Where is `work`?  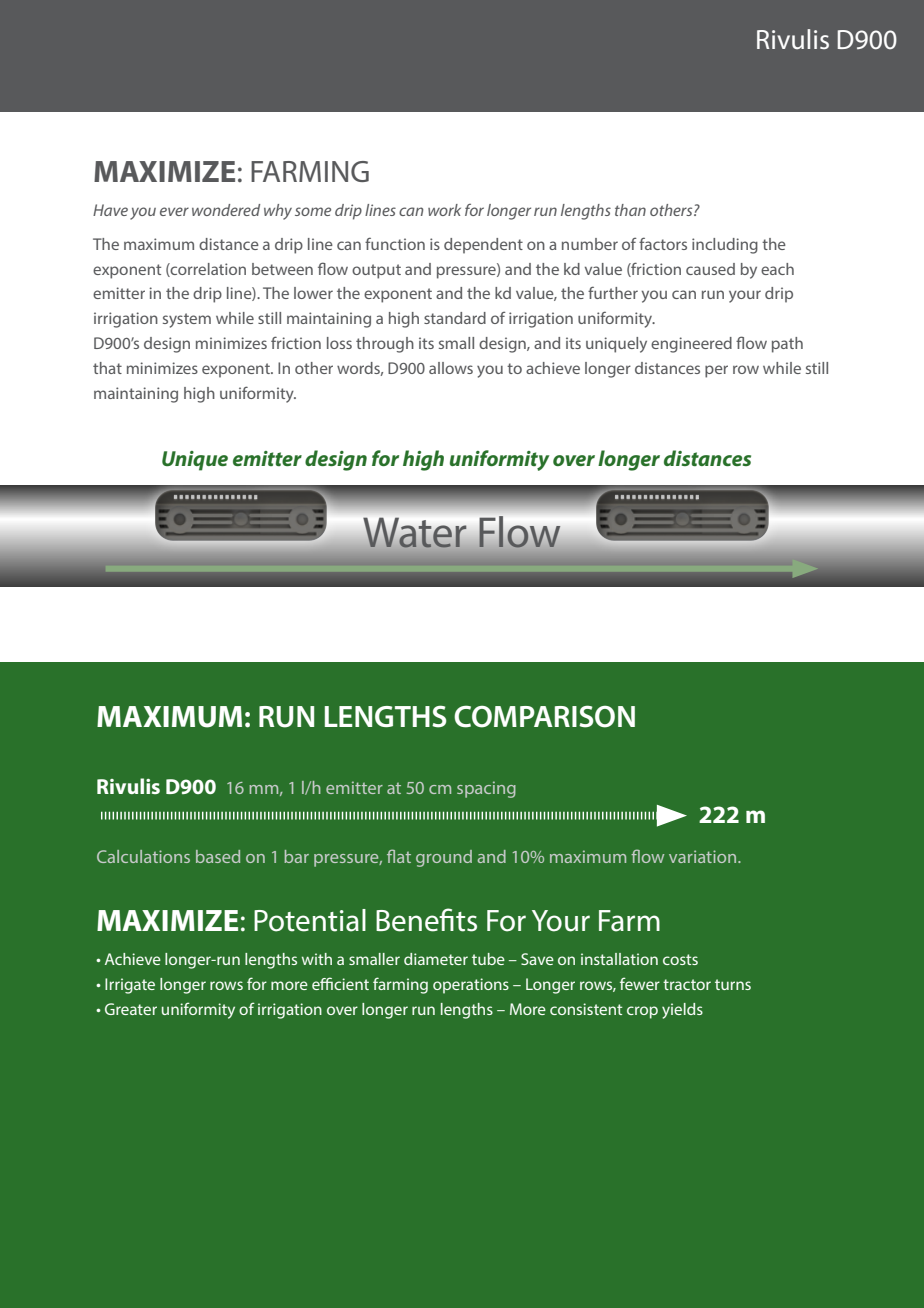
work is located at coordinates (444, 210).
